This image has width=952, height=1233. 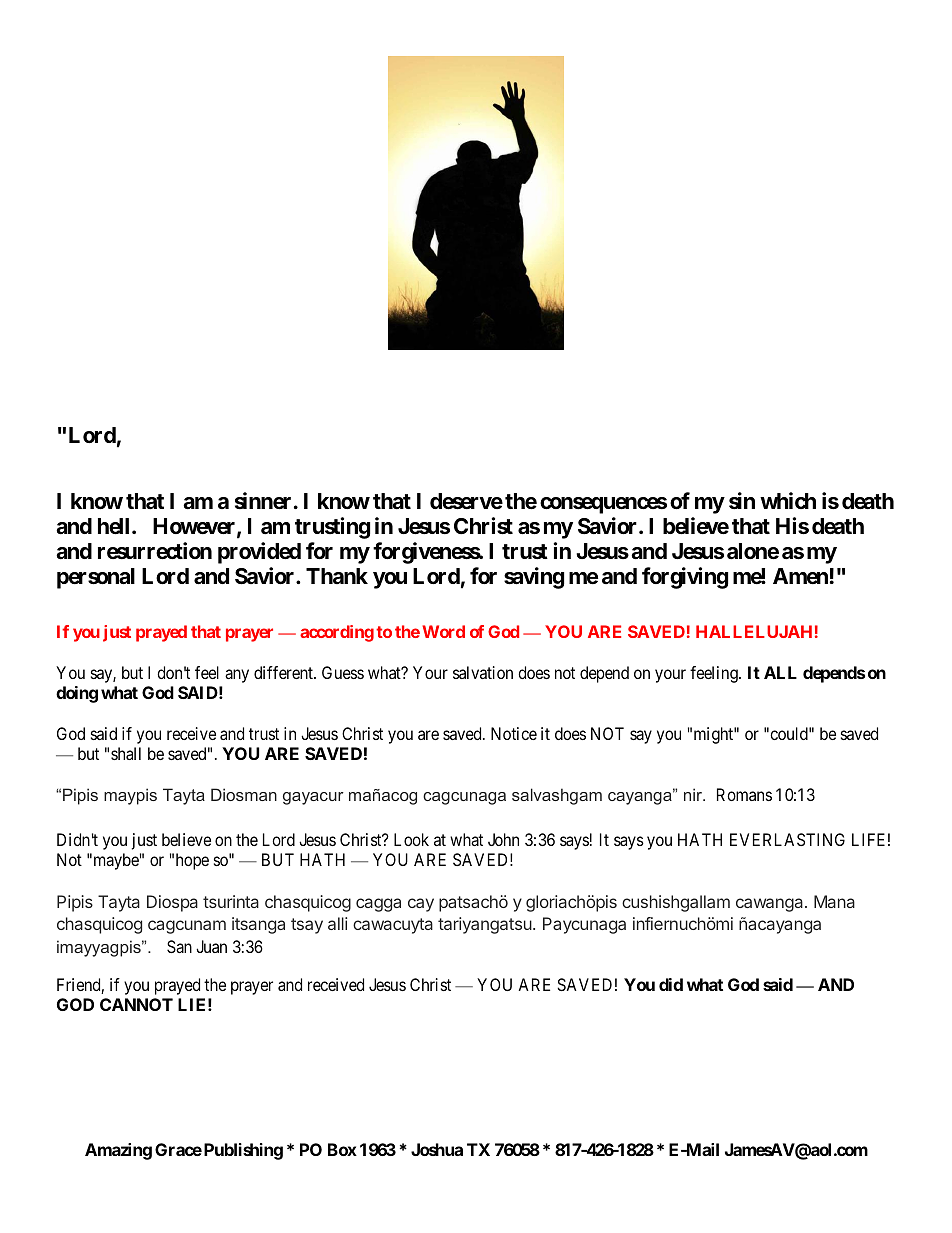 What do you see at coordinates (437, 1149) in the image?
I see `Joshua` at bounding box center [437, 1149].
